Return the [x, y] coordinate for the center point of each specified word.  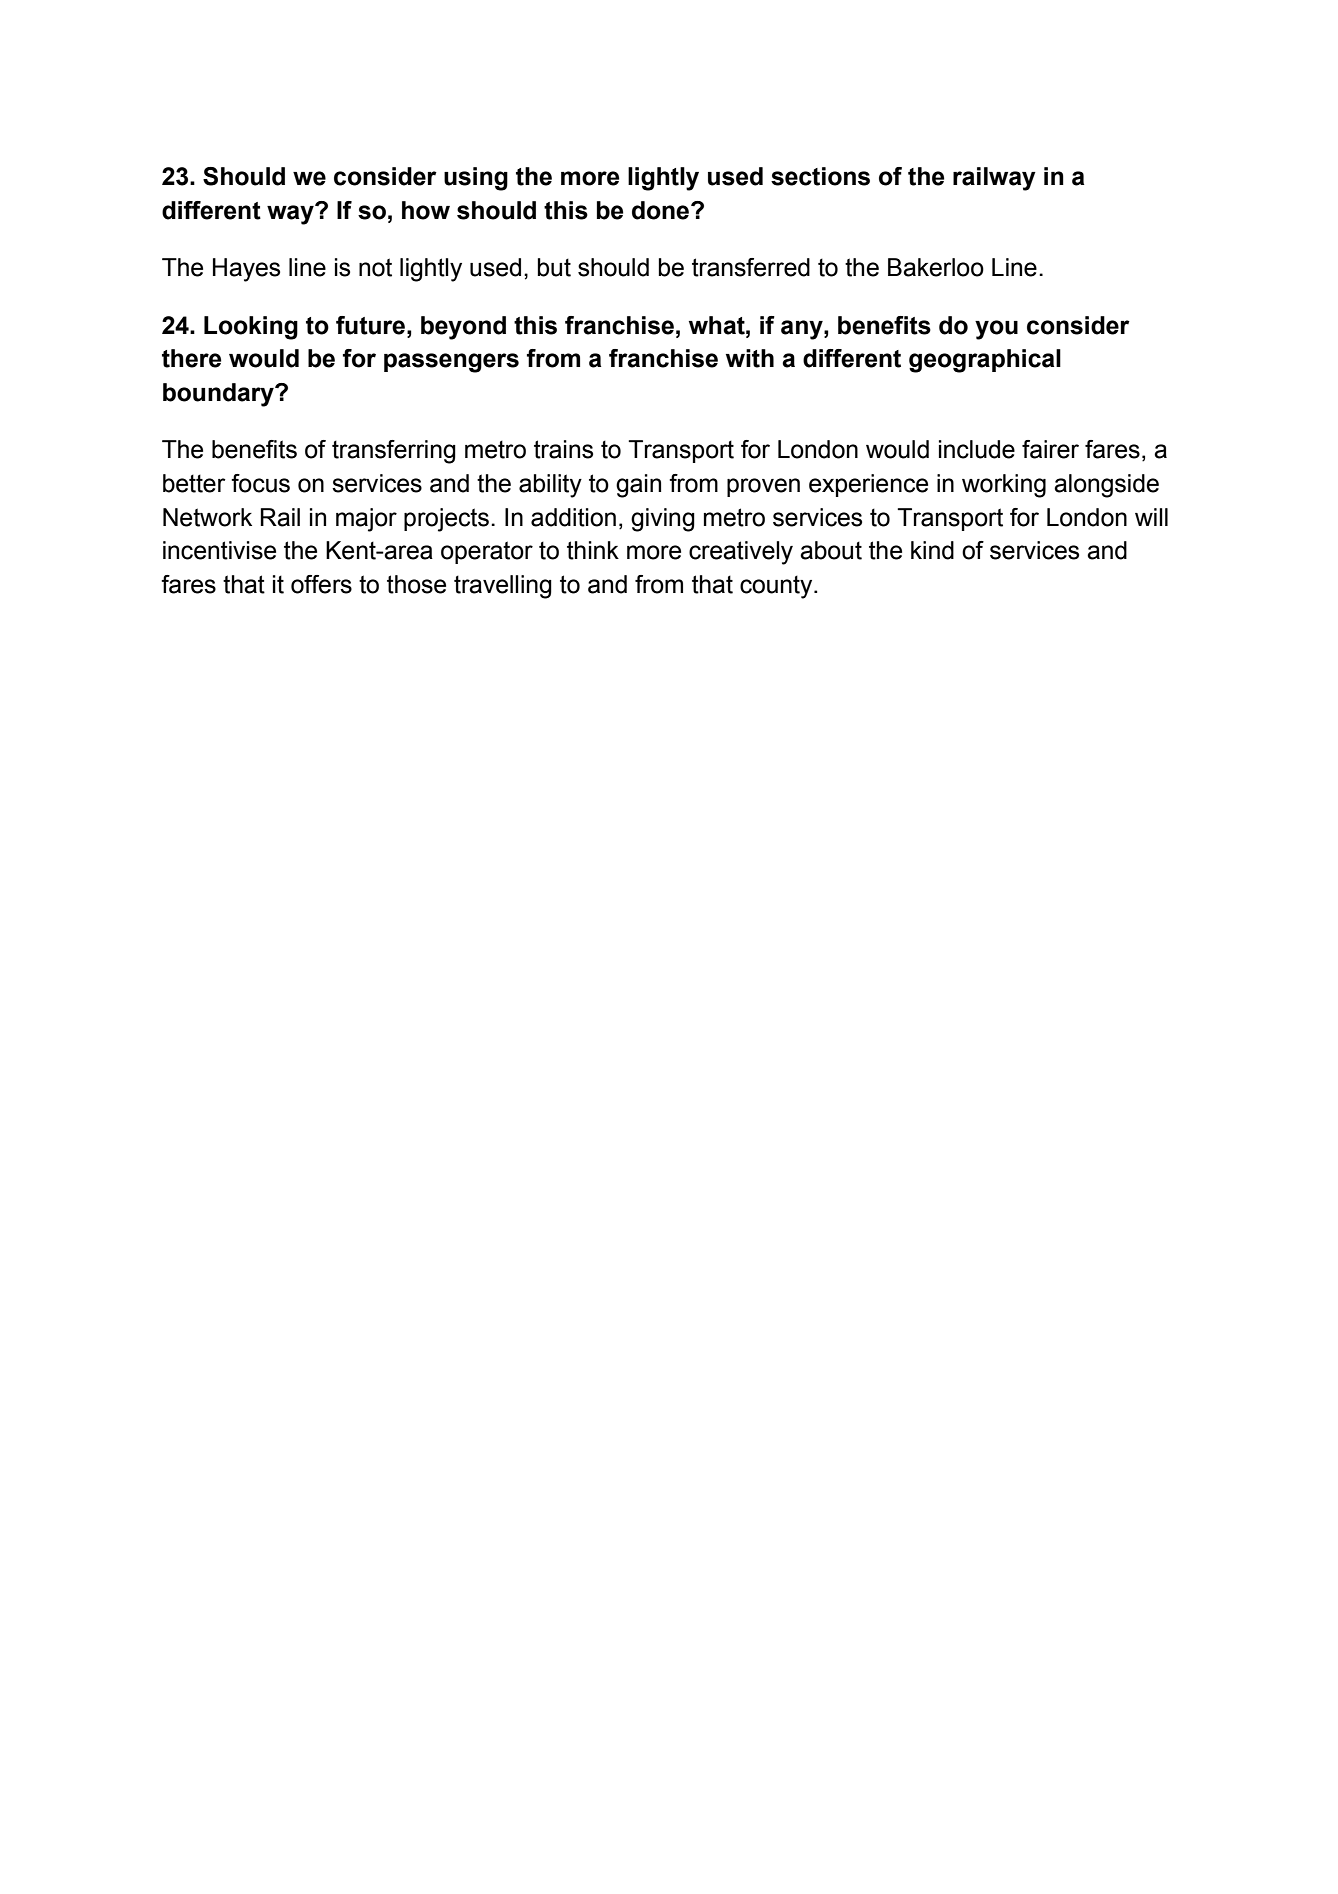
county [777, 587]
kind [932, 550]
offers [321, 584]
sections [820, 176]
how [426, 210]
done [662, 210]
